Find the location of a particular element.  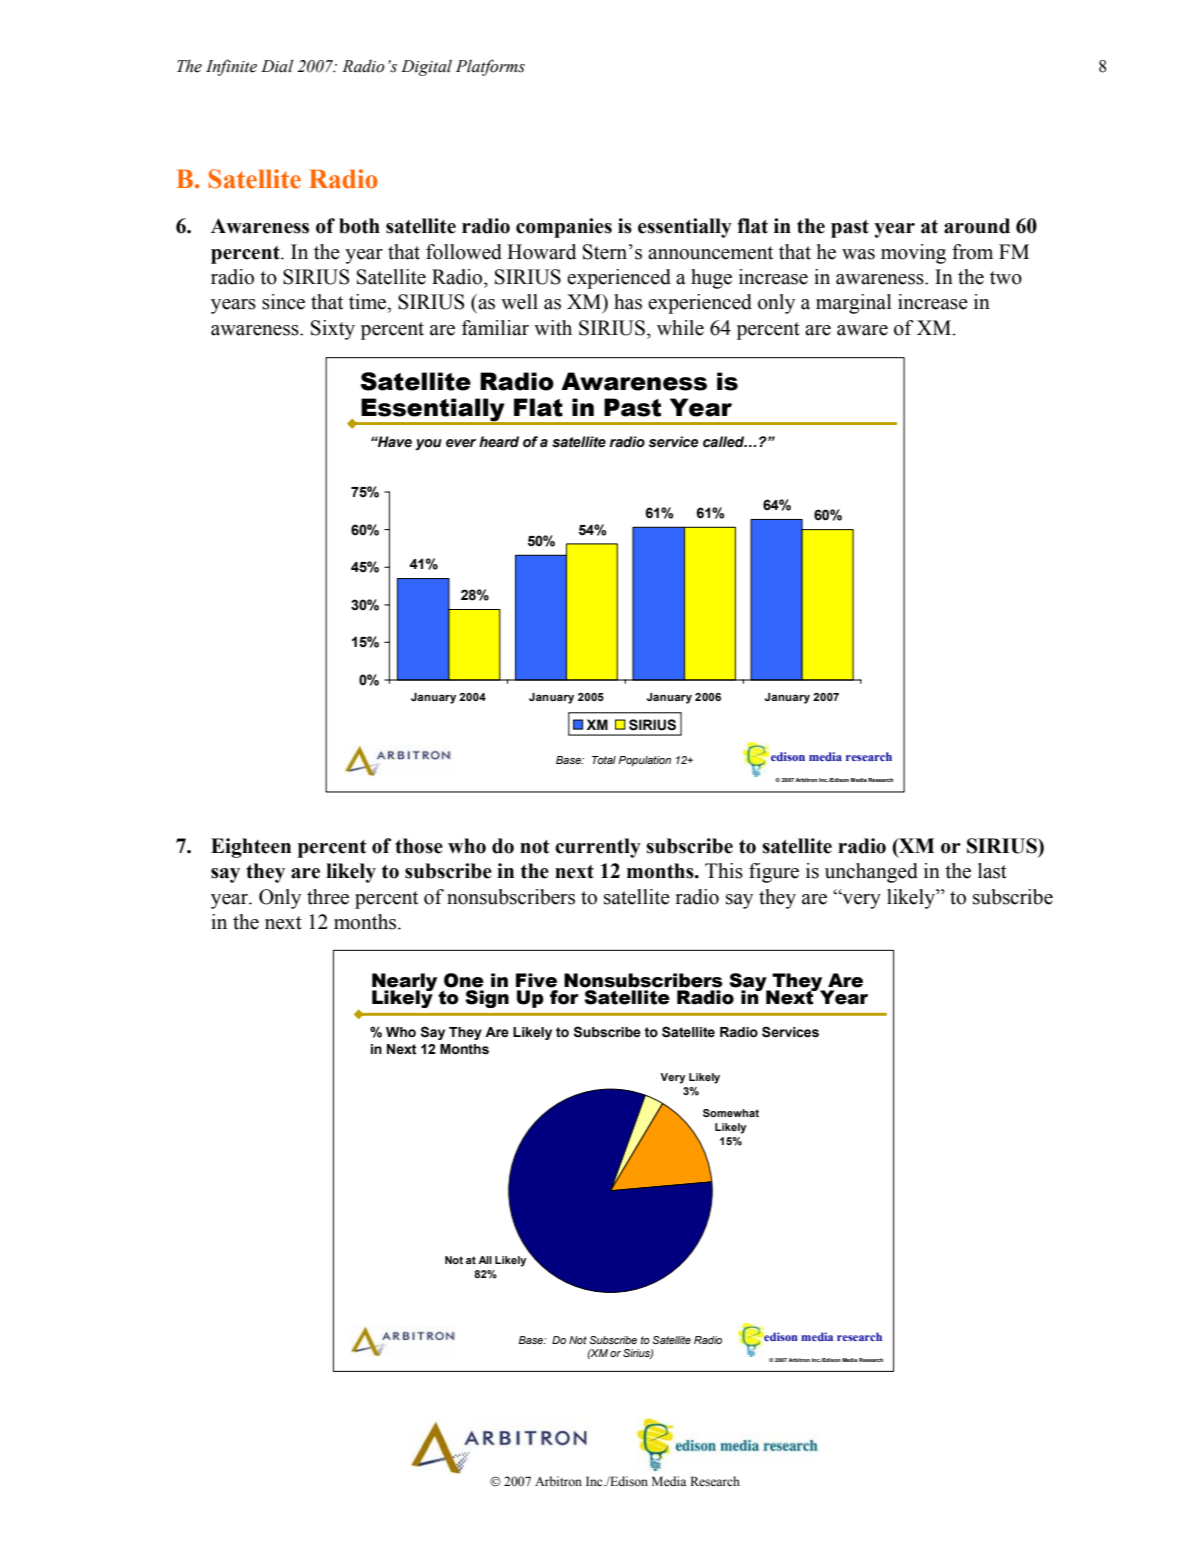

you is located at coordinates (428, 444).
